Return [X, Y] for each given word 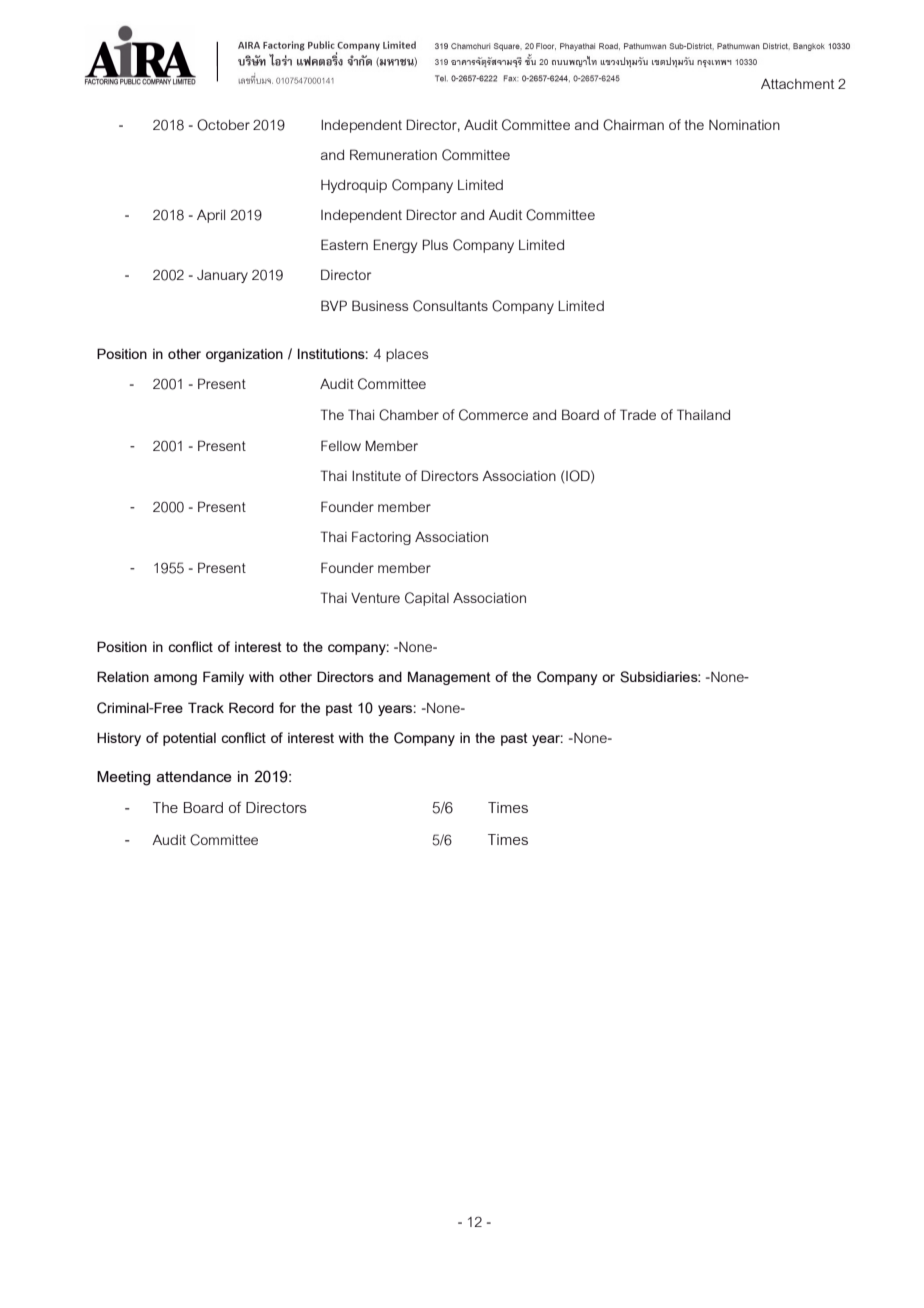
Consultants [450, 306]
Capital [427, 599]
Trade [638, 414]
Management [449, 678]
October [223, 125]
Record [251, 707]
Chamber [409, 415]
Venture [375, 598]
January [222, 276]
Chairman [633, 125]
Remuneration [393, 154]
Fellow [341, 445]
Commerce [493, 415]
